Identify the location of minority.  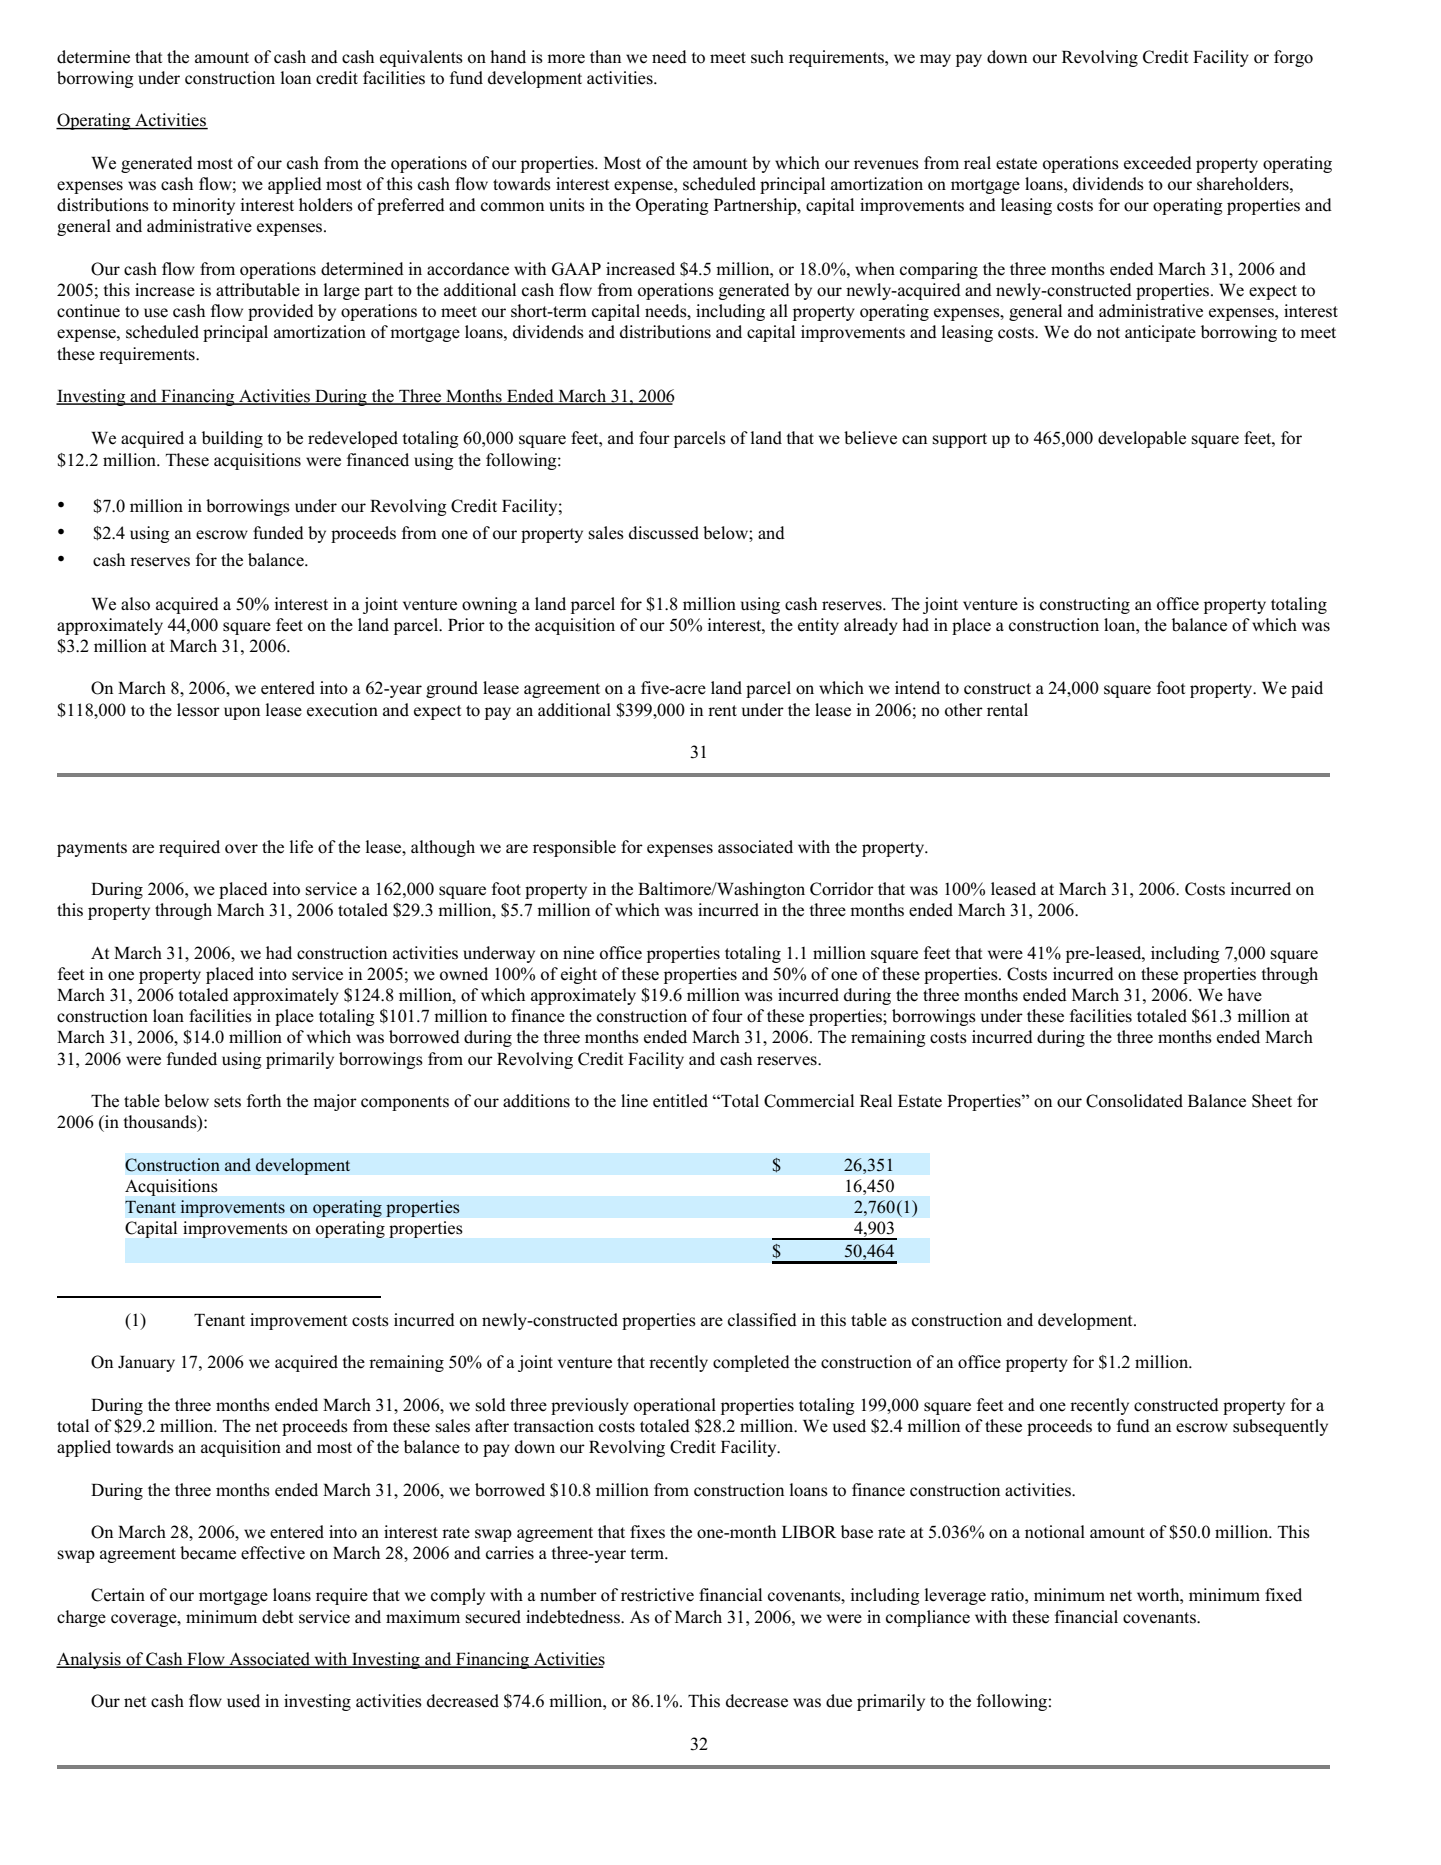
(203, 206).
